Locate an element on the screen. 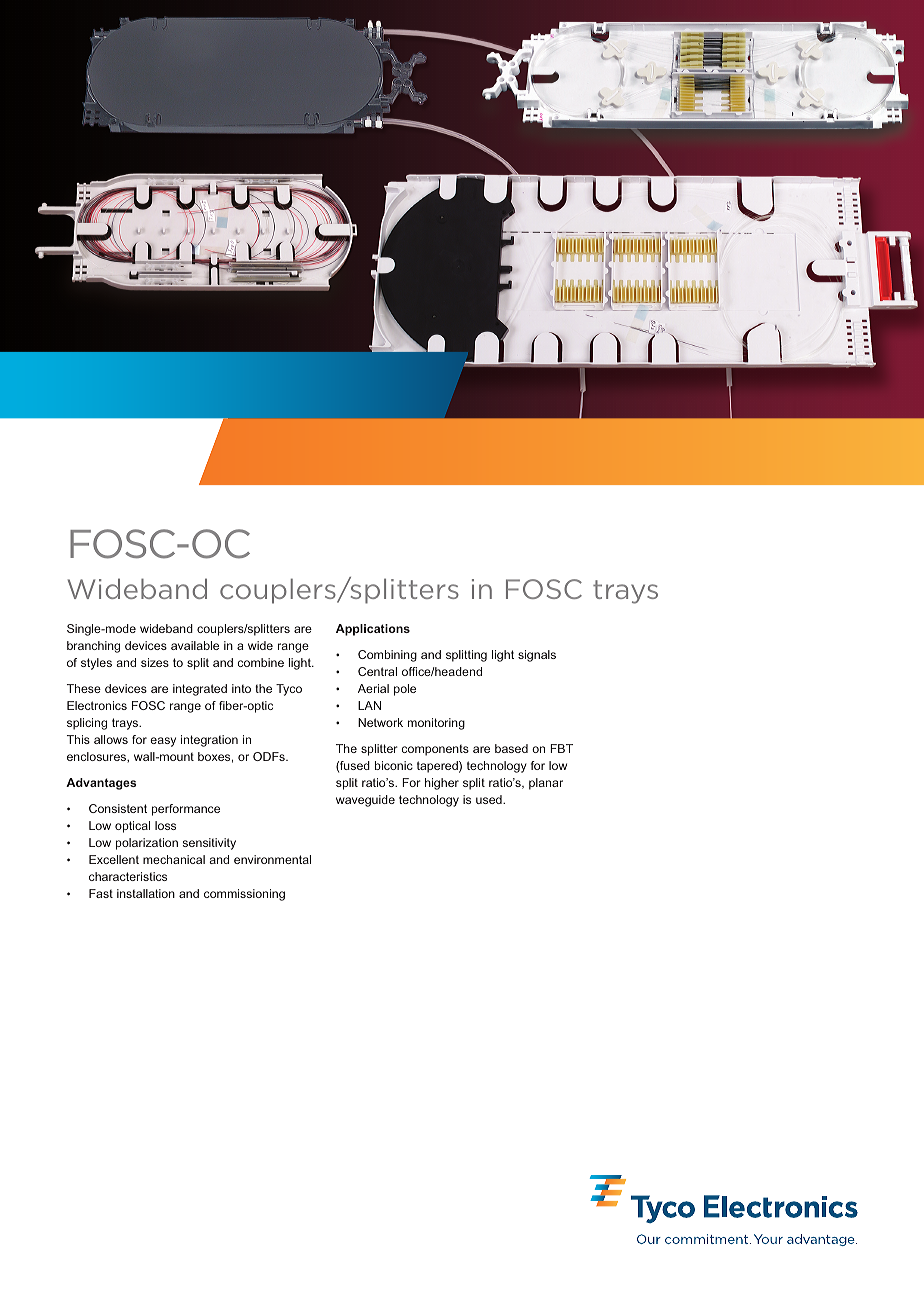  commissioning is located at coordinates (244, 895).
